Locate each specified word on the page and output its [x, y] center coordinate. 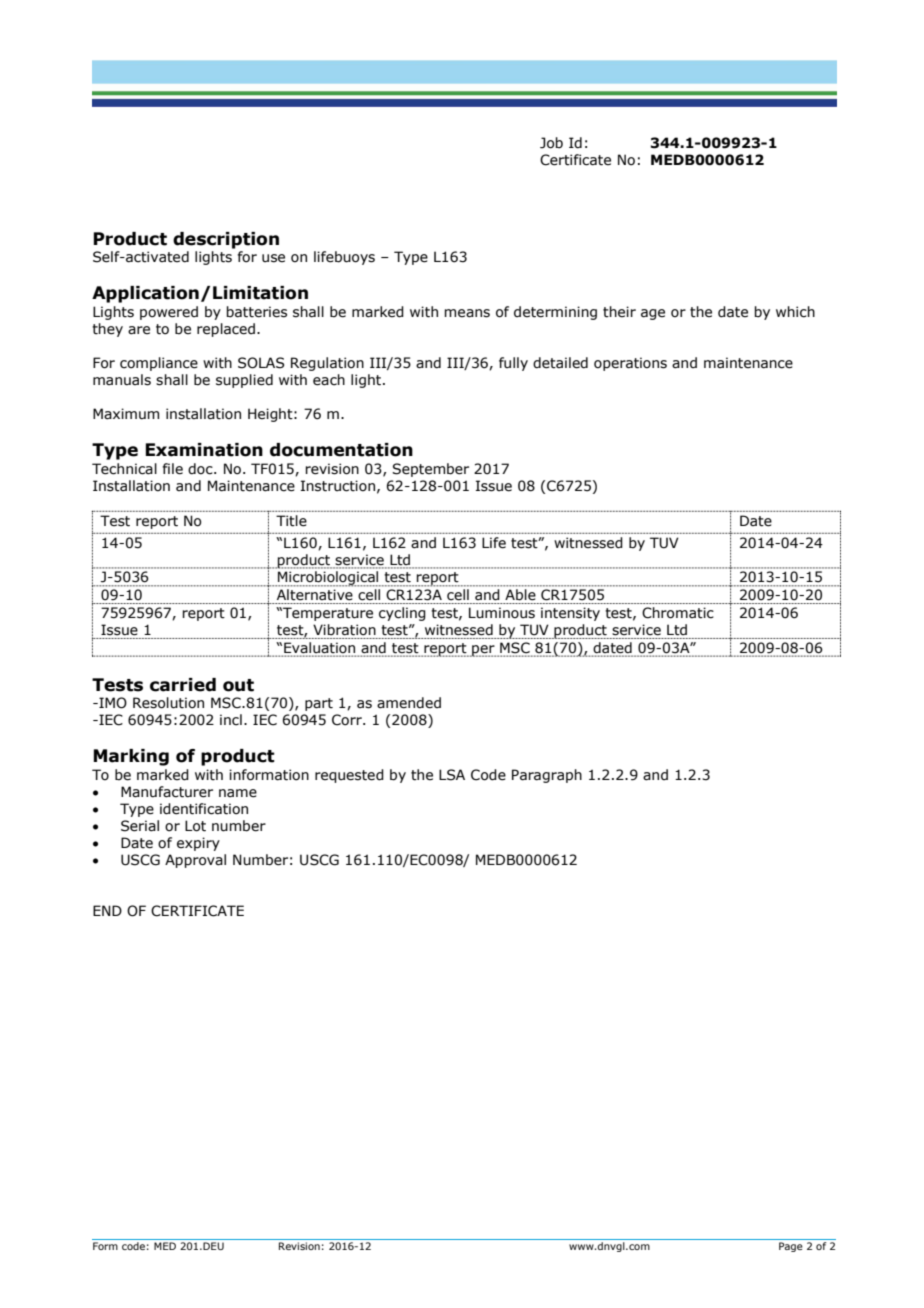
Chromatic [678, 613]
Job [551, 143]
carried [183, 685]
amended [409, 703]
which [795, 312]
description [226, 240]
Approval [195, 861]
